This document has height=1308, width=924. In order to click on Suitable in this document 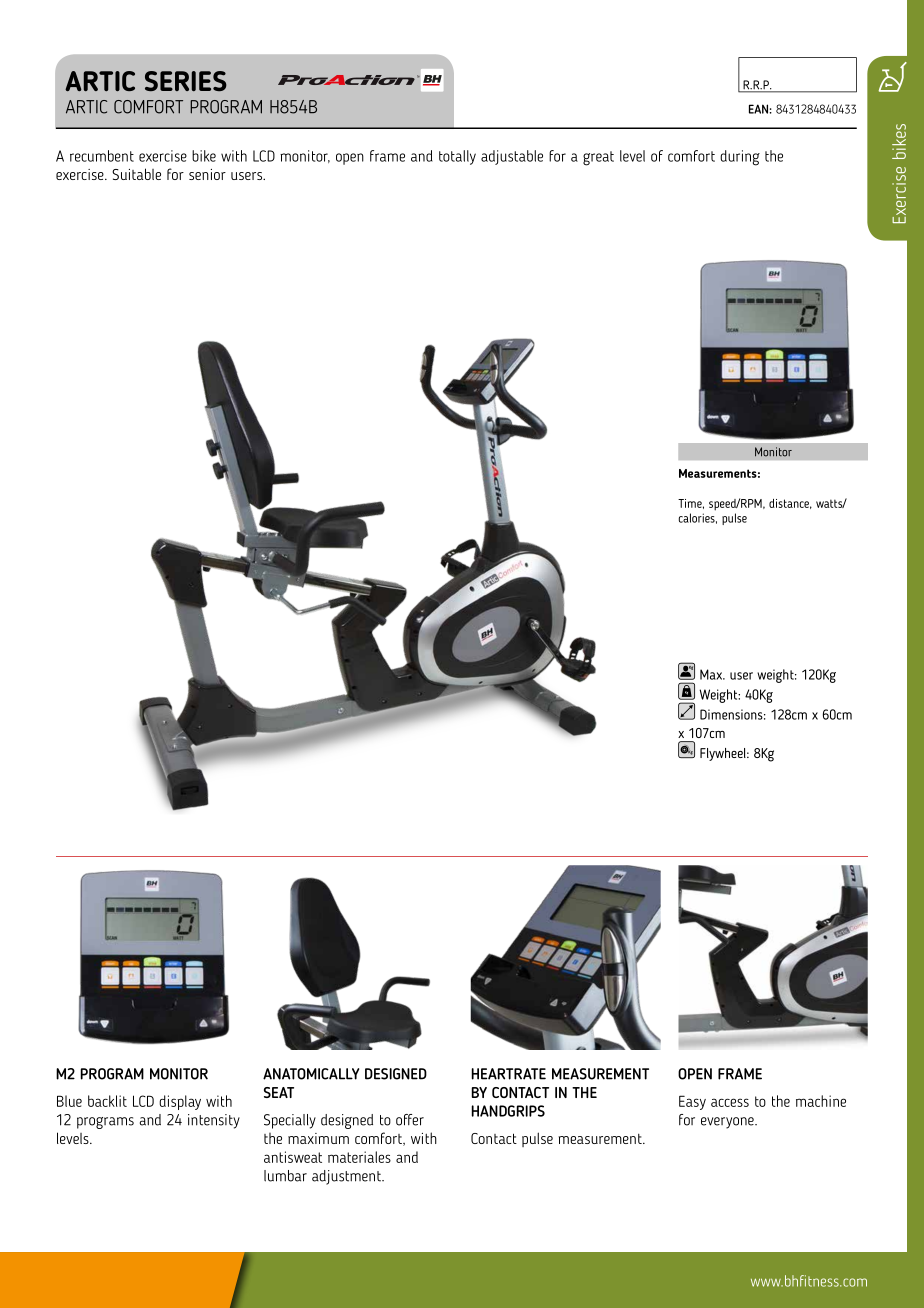, I will do `click(136, 174)`.
